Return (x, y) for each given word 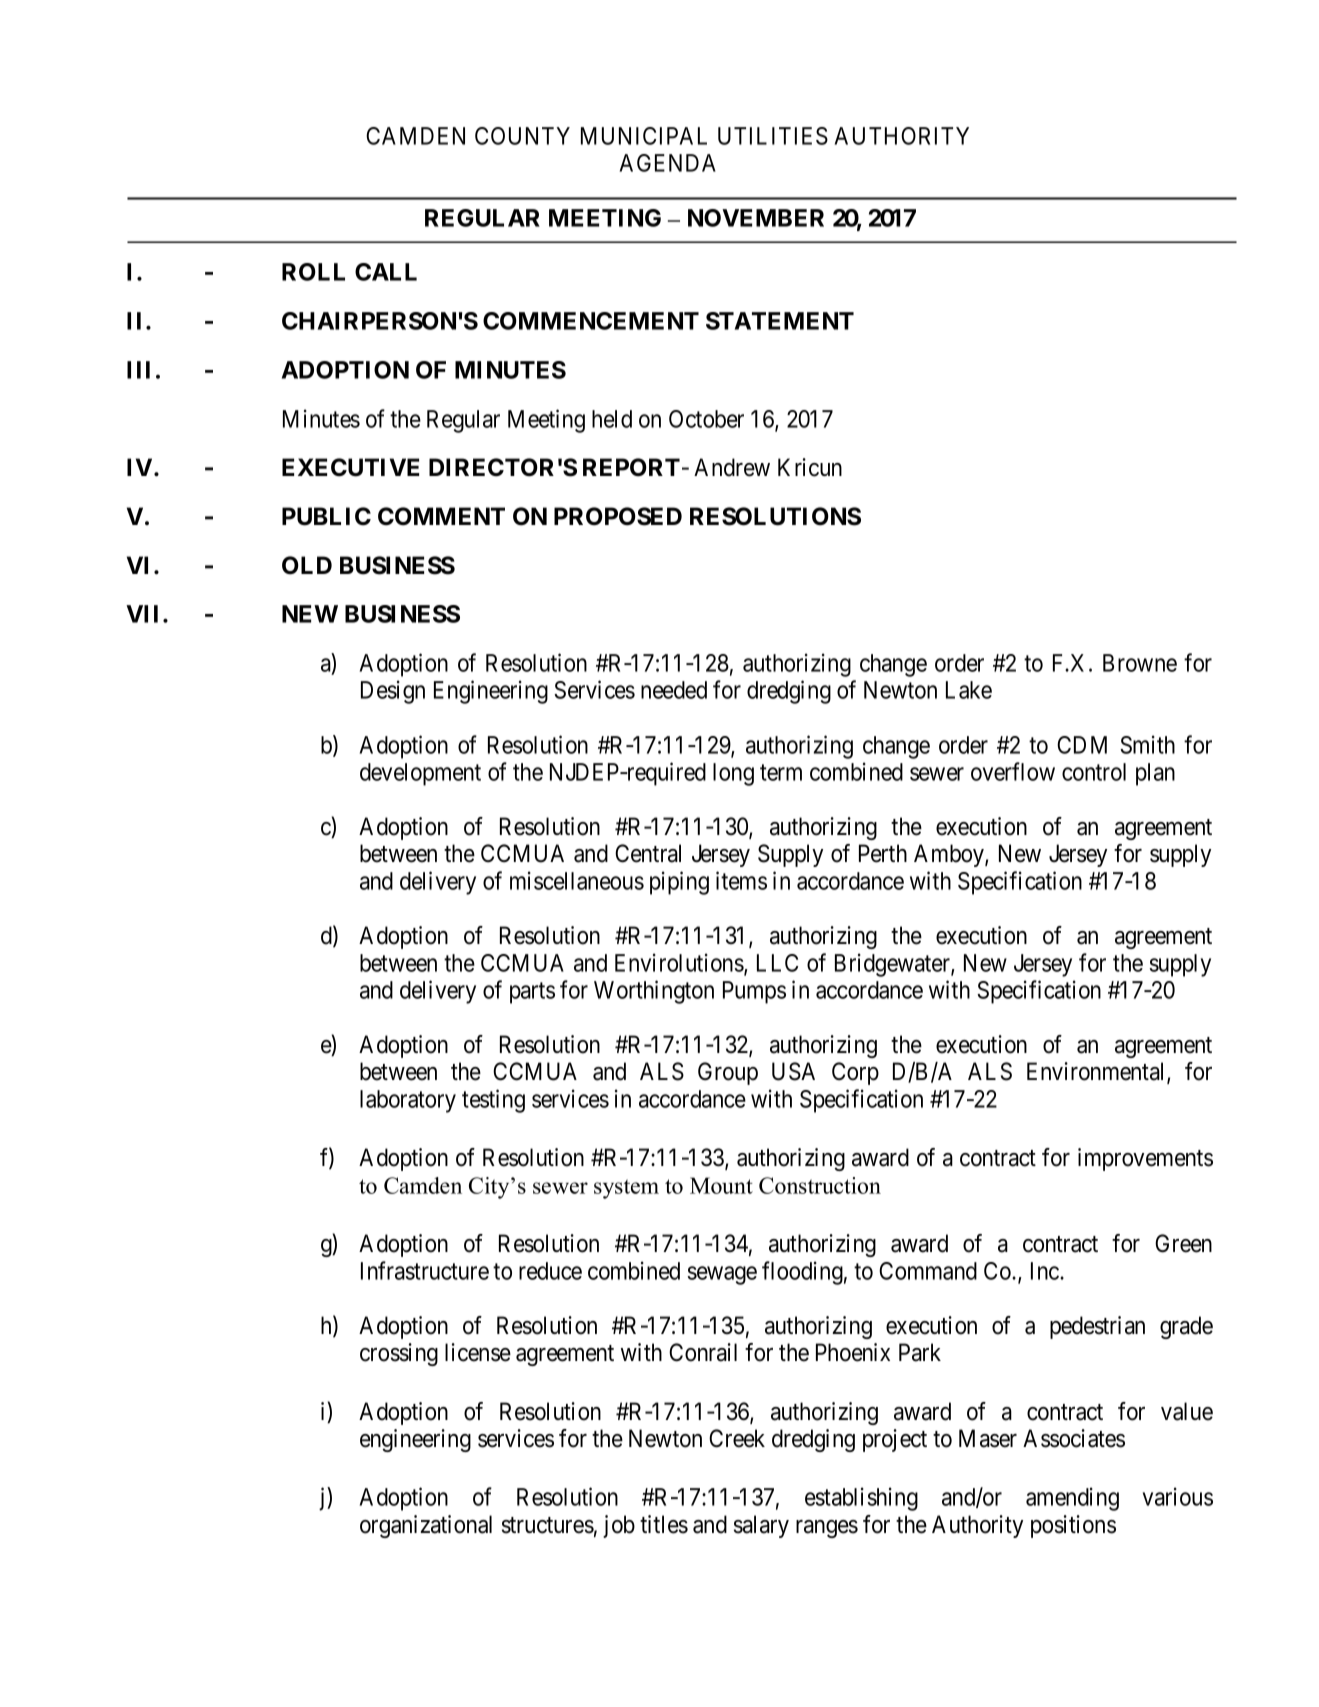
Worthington (654, 992)
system (626, 1189)
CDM (1082, 745)
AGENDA (668, 163)
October (706, 419)
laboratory (408, 1101)
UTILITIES (773, 136)
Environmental (1097, 1072)
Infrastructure (425, 1270)
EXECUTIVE (350, 467)
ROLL (313, 272)
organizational (426, 1526)
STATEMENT (780, 321)
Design (393, 692)
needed (674, 690)
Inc (1046, 1271)
